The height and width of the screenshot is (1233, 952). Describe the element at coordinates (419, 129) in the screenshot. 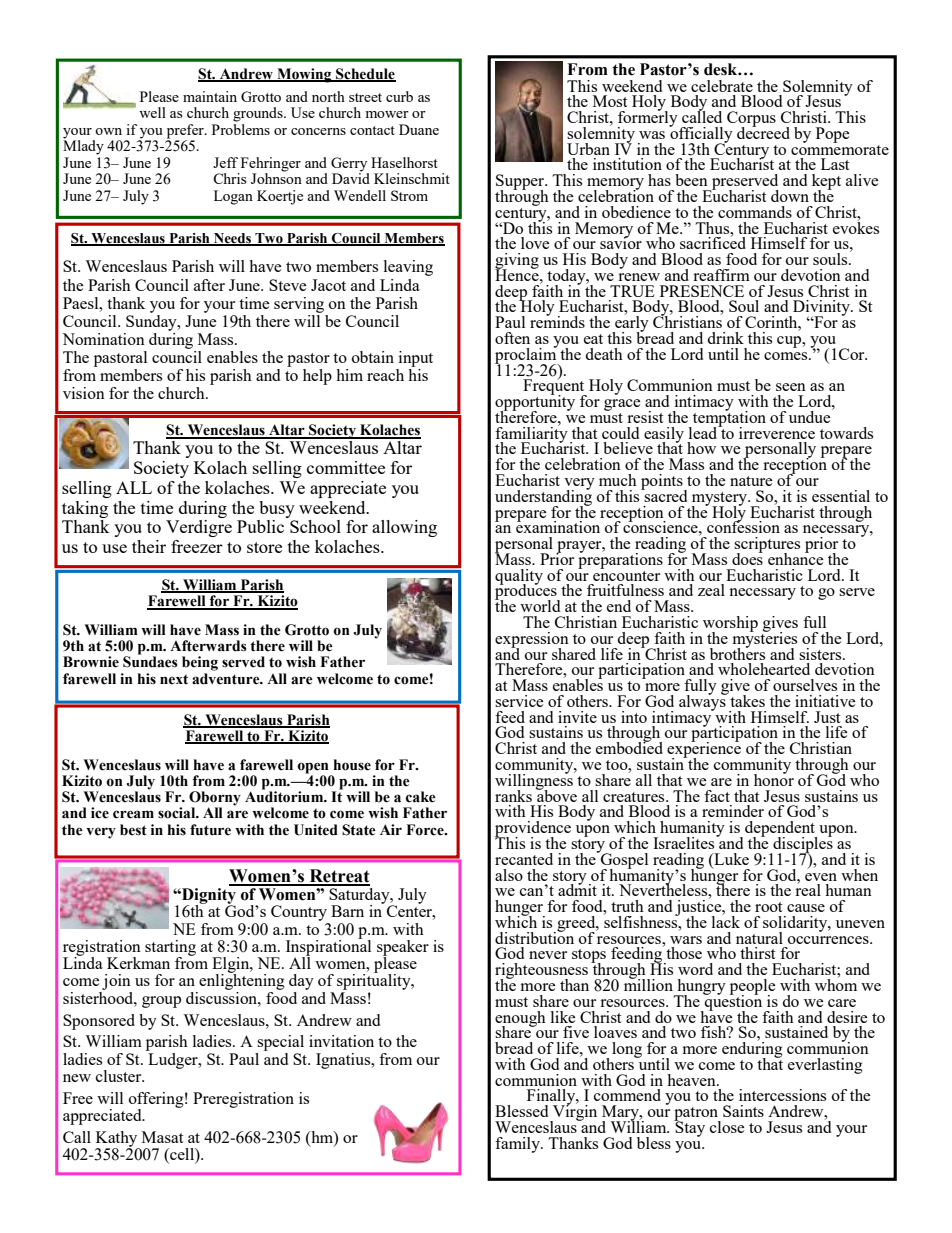

I see `Duane` at that location.
